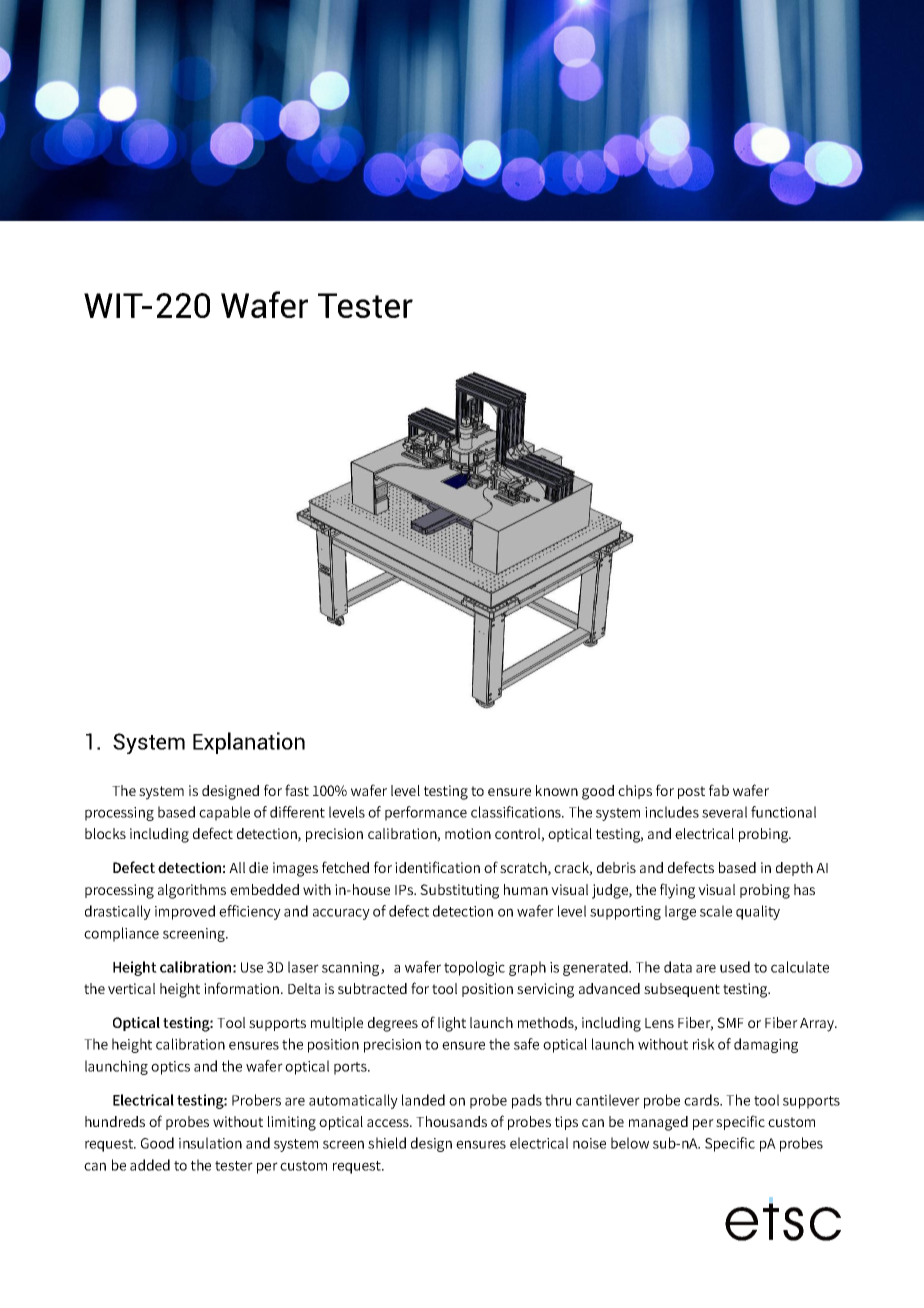  What do you see at coordinates (249, 743) in the page?
I see `Explanation` at bounding box center [249, 743].
